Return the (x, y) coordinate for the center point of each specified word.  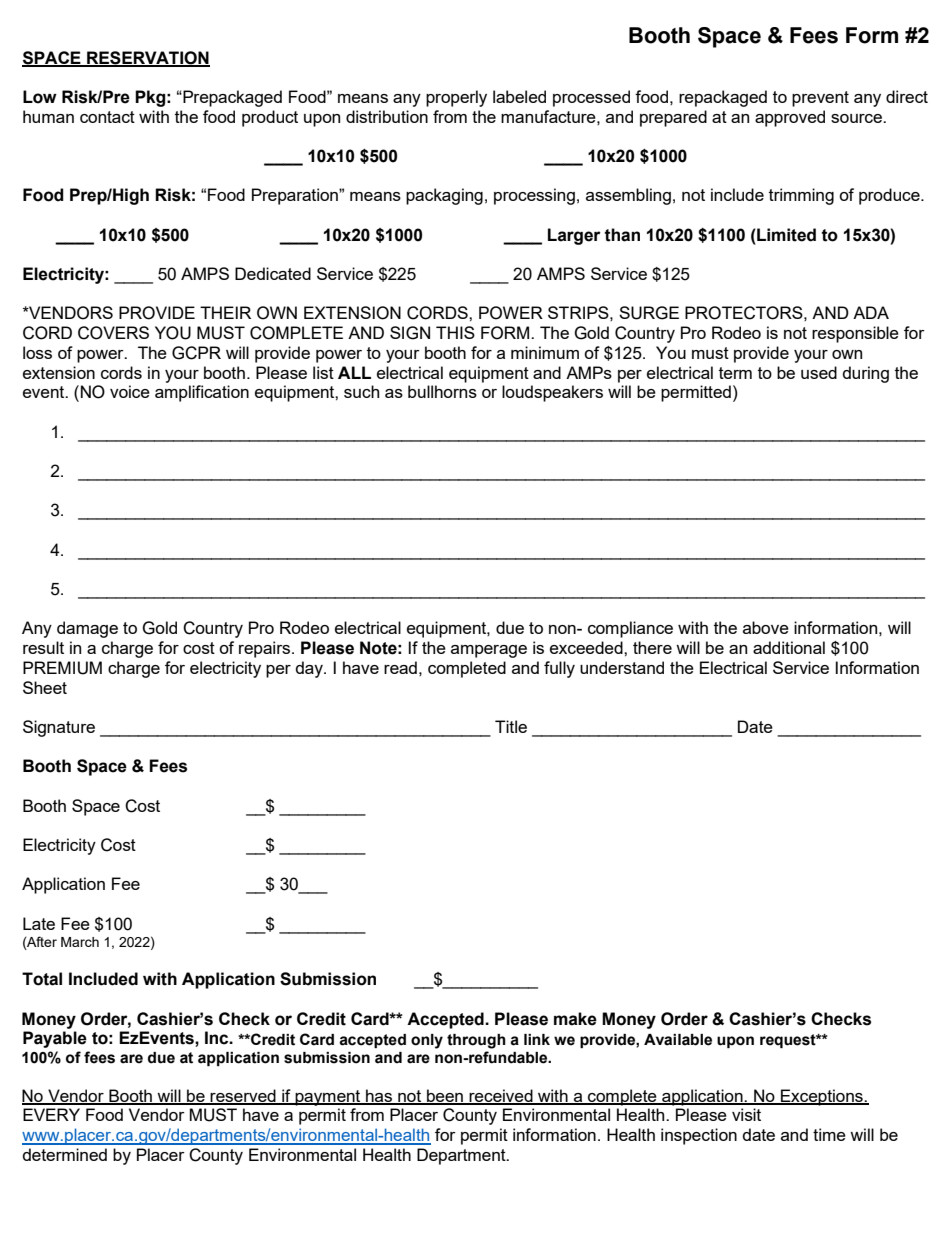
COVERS (113, 333)
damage (87, 629)
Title (511, 726)
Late (39, 923)
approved (790, 118)
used (819, 372)
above (766, 627)
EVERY (51, 1114)
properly (456, 98)
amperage (489, 651)
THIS (455, 332)
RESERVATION (147, 58)
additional (789, 647)
